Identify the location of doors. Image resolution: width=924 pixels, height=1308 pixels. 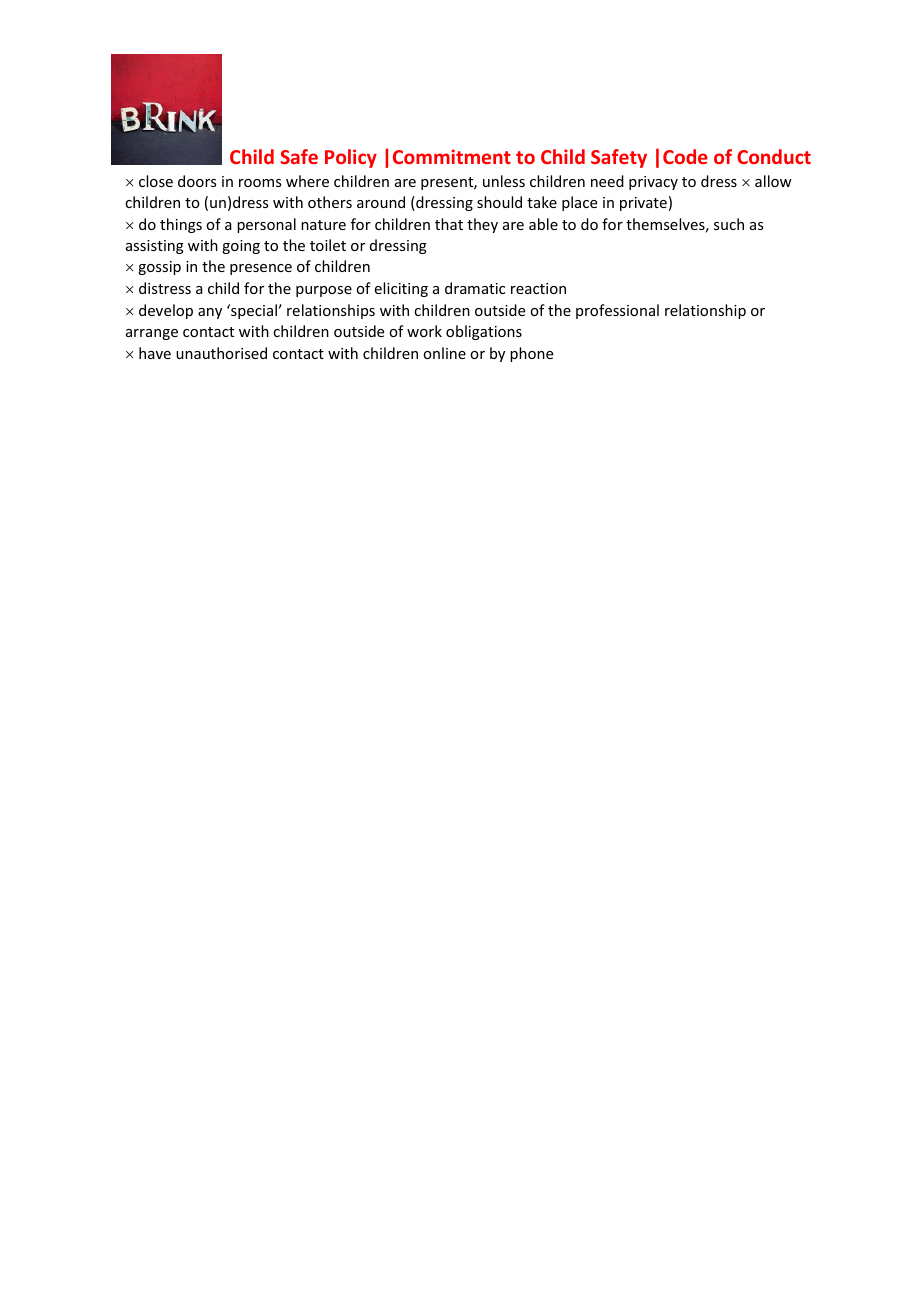
(197, 181).
